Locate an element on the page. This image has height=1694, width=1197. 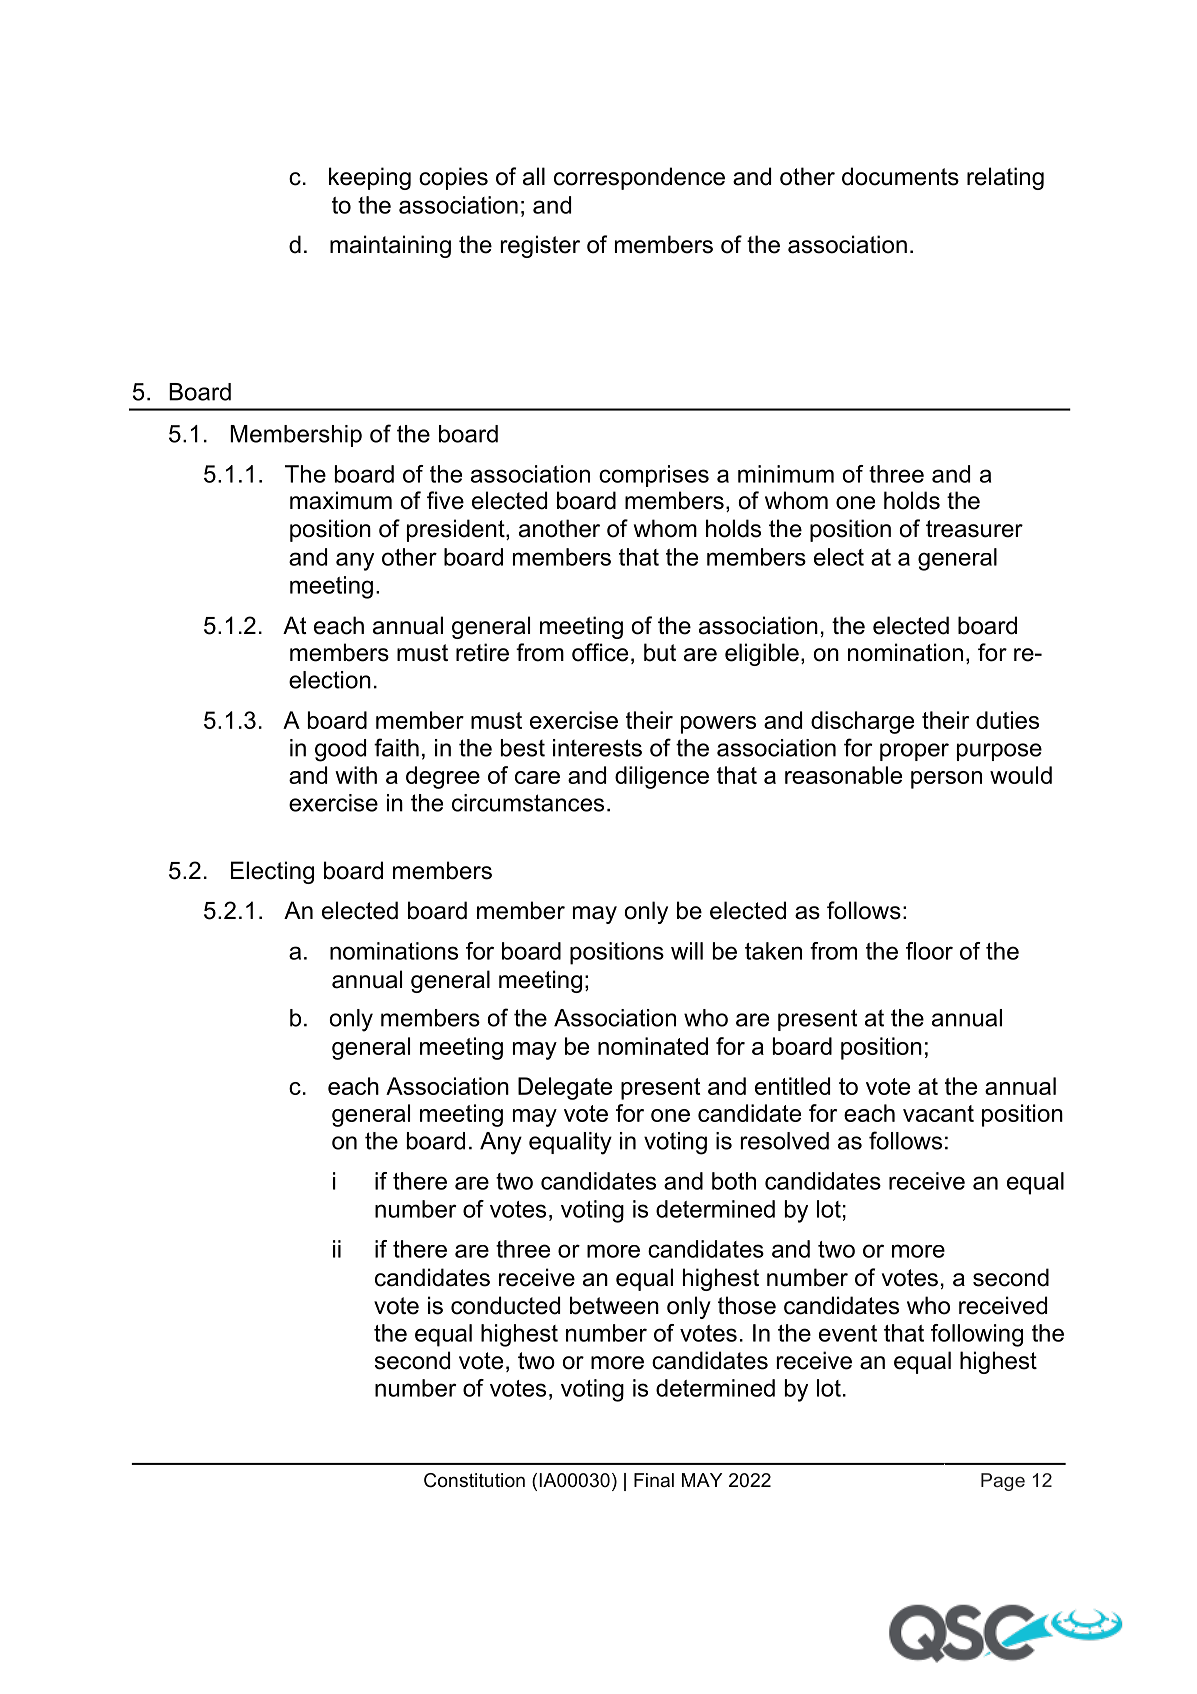
treasurer is located at coordinates (974, 529).
